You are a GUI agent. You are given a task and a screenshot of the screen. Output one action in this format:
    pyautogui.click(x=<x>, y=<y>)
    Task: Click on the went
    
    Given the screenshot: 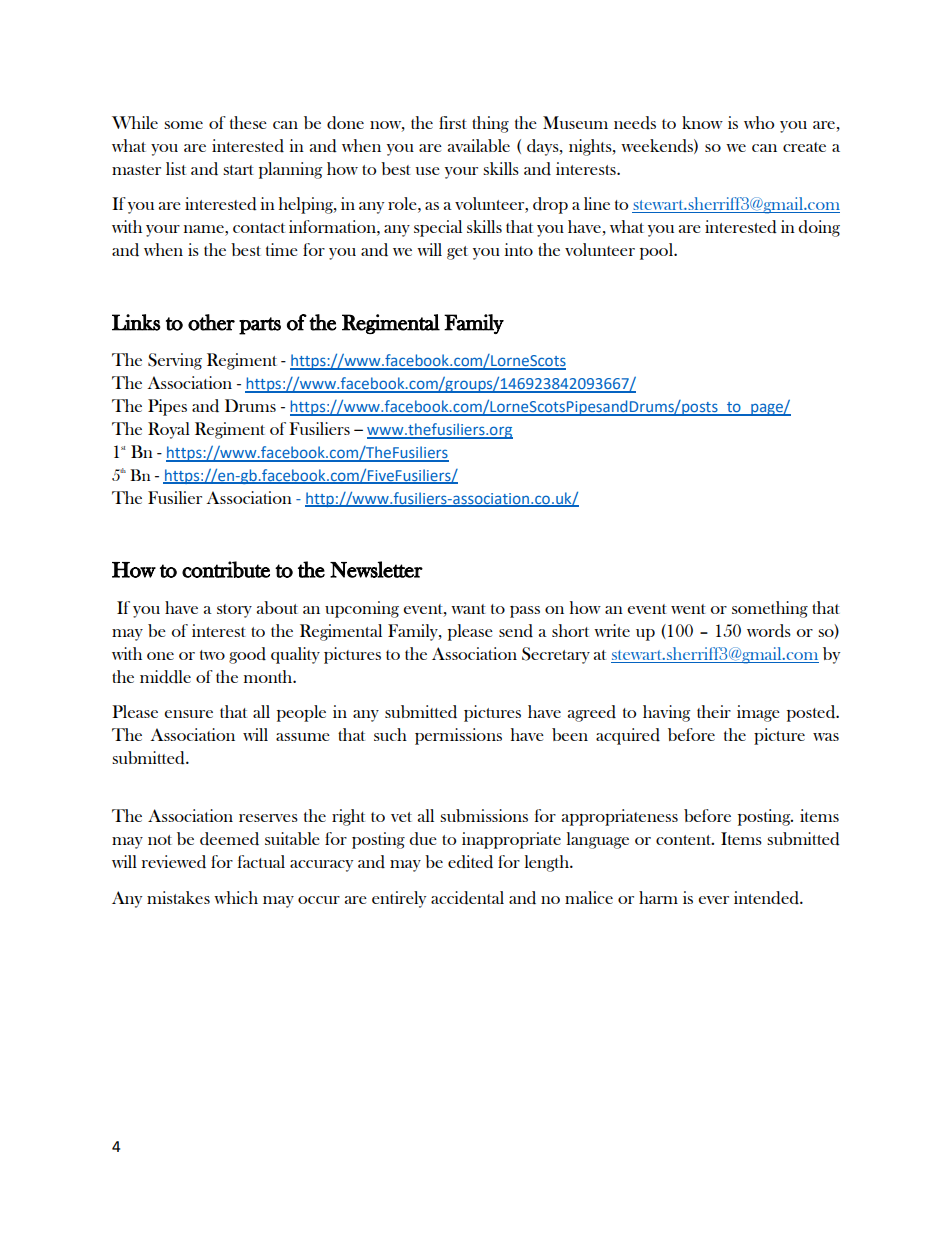 What is the action you would take?
    pyautogui.click(x=688, y=609)
